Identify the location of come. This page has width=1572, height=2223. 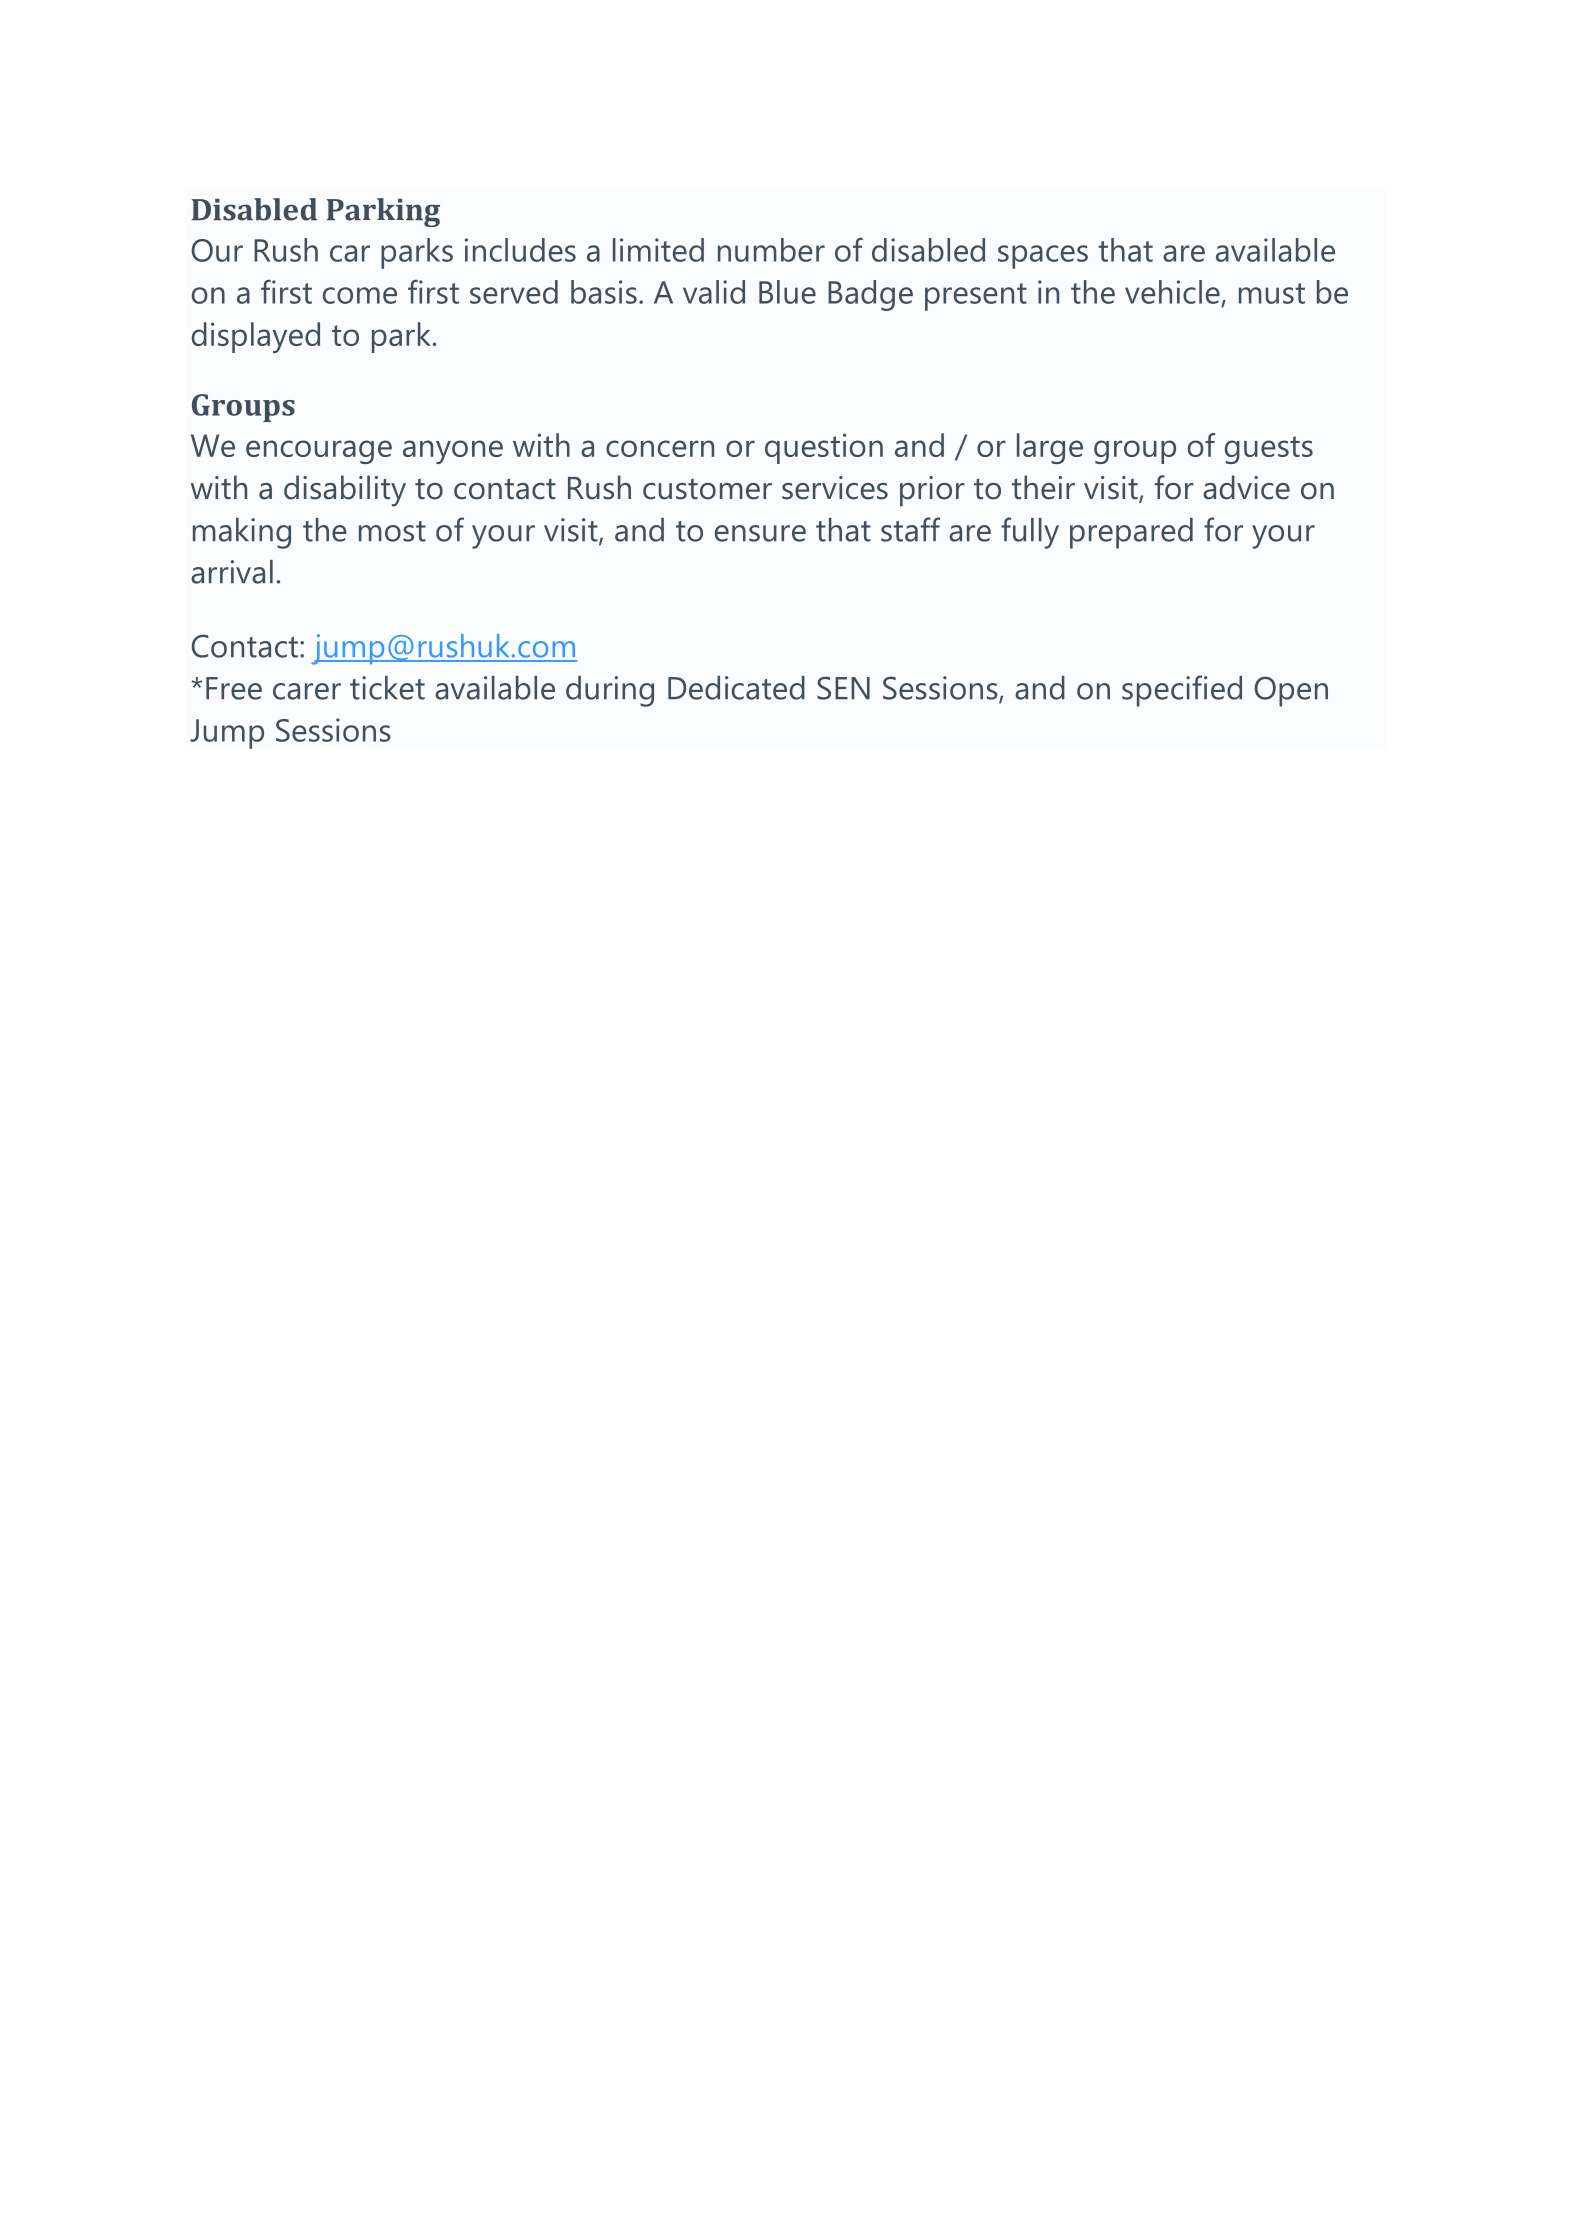
(360, 295).
